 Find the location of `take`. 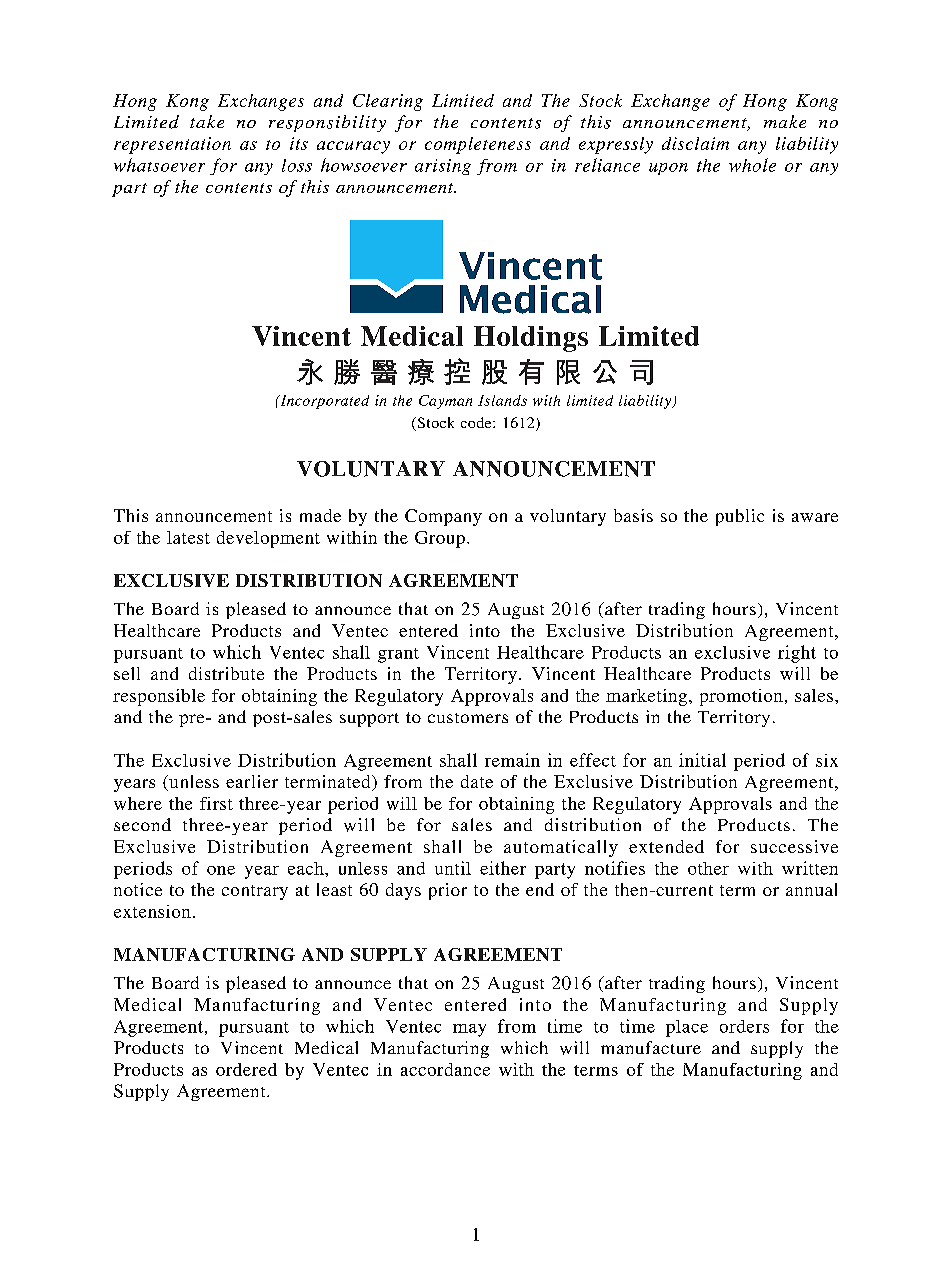

take is located at coordinates (207, 121).
